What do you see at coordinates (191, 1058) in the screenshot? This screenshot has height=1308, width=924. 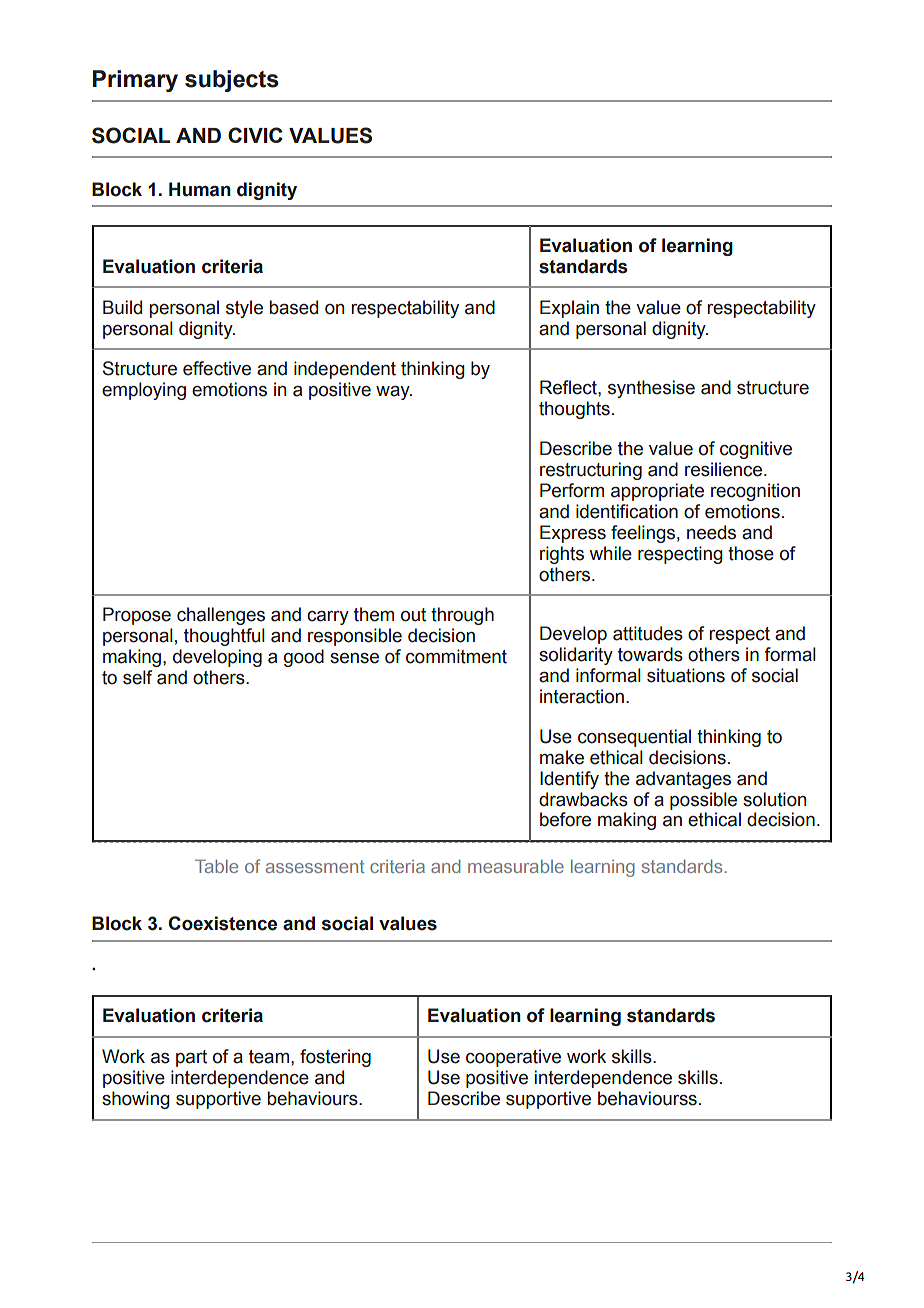 I see `part` at bounding box center [191, 1058].
